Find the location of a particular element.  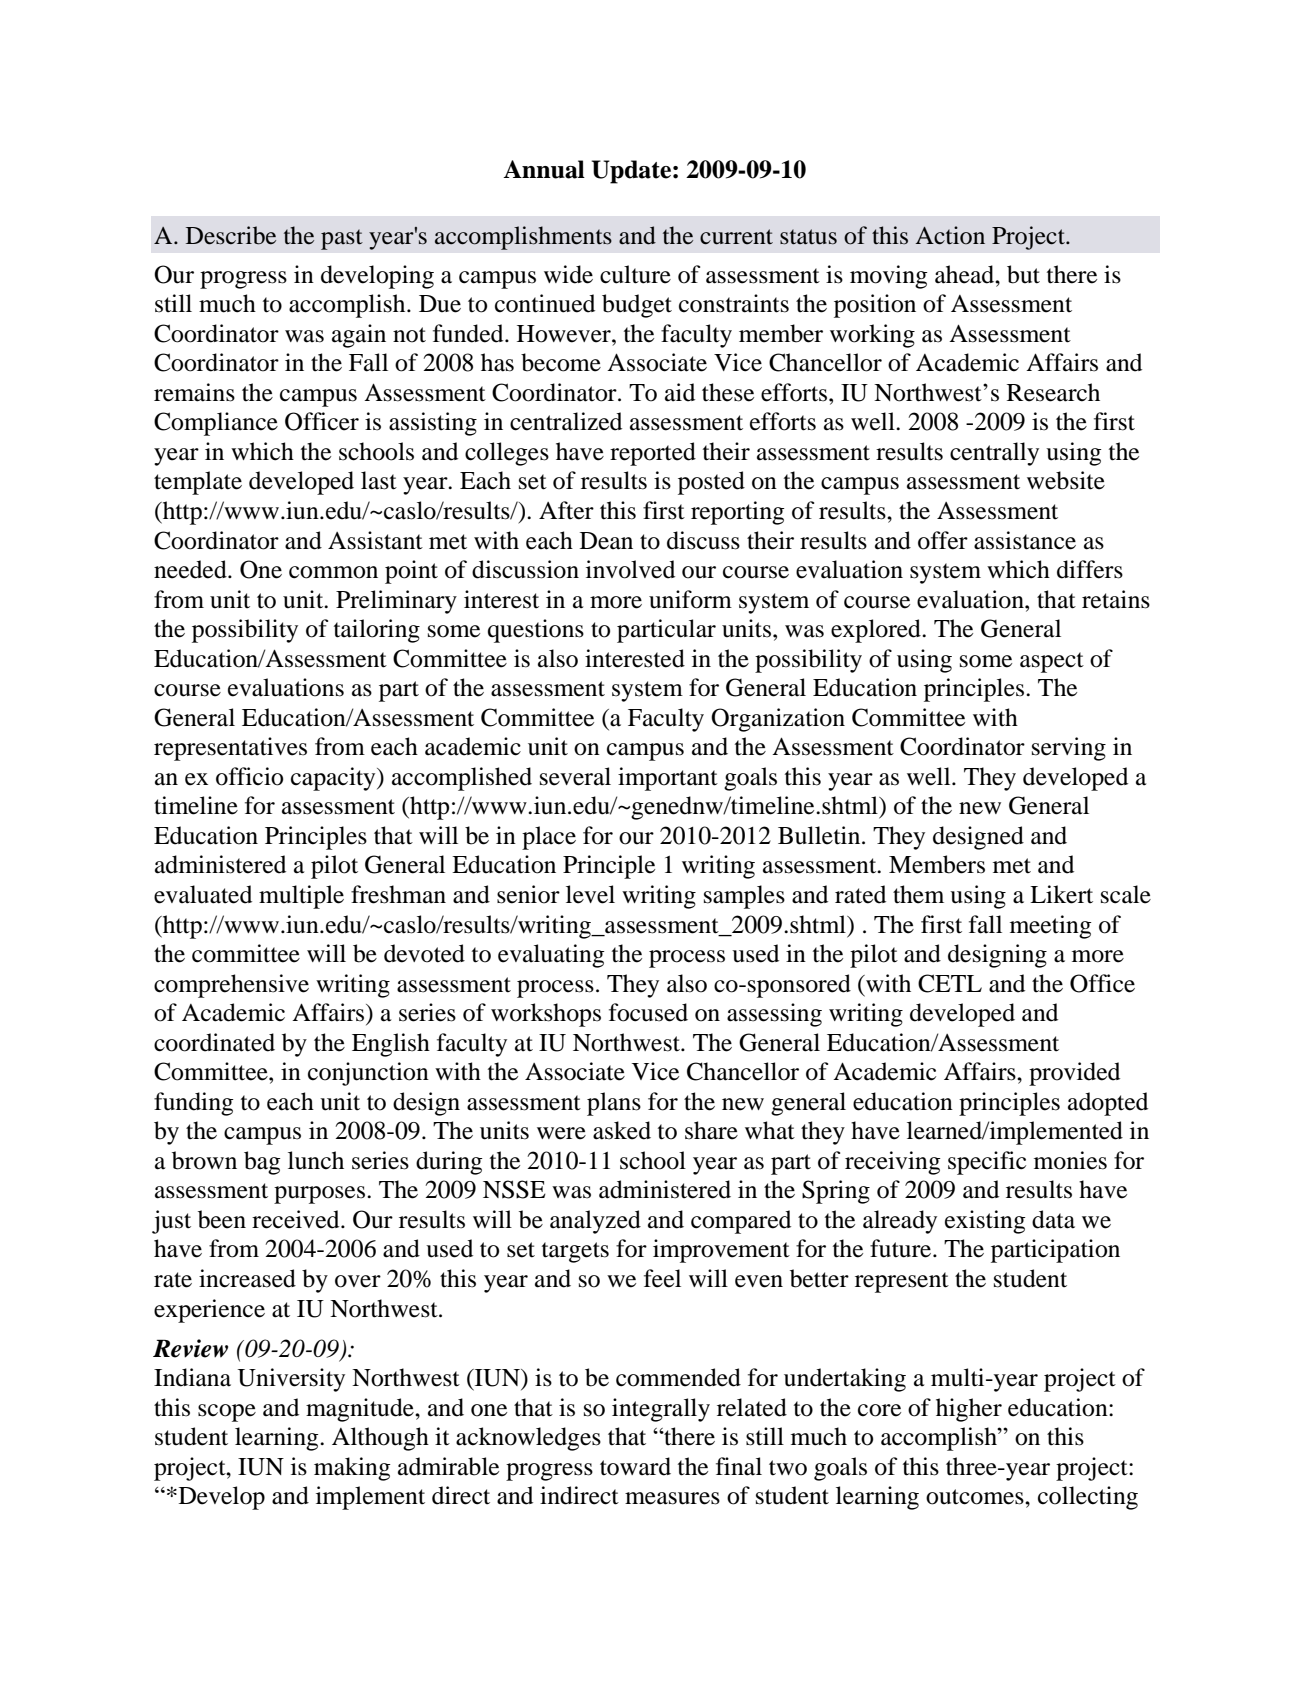

Update is located at coordinates (631, 172).
